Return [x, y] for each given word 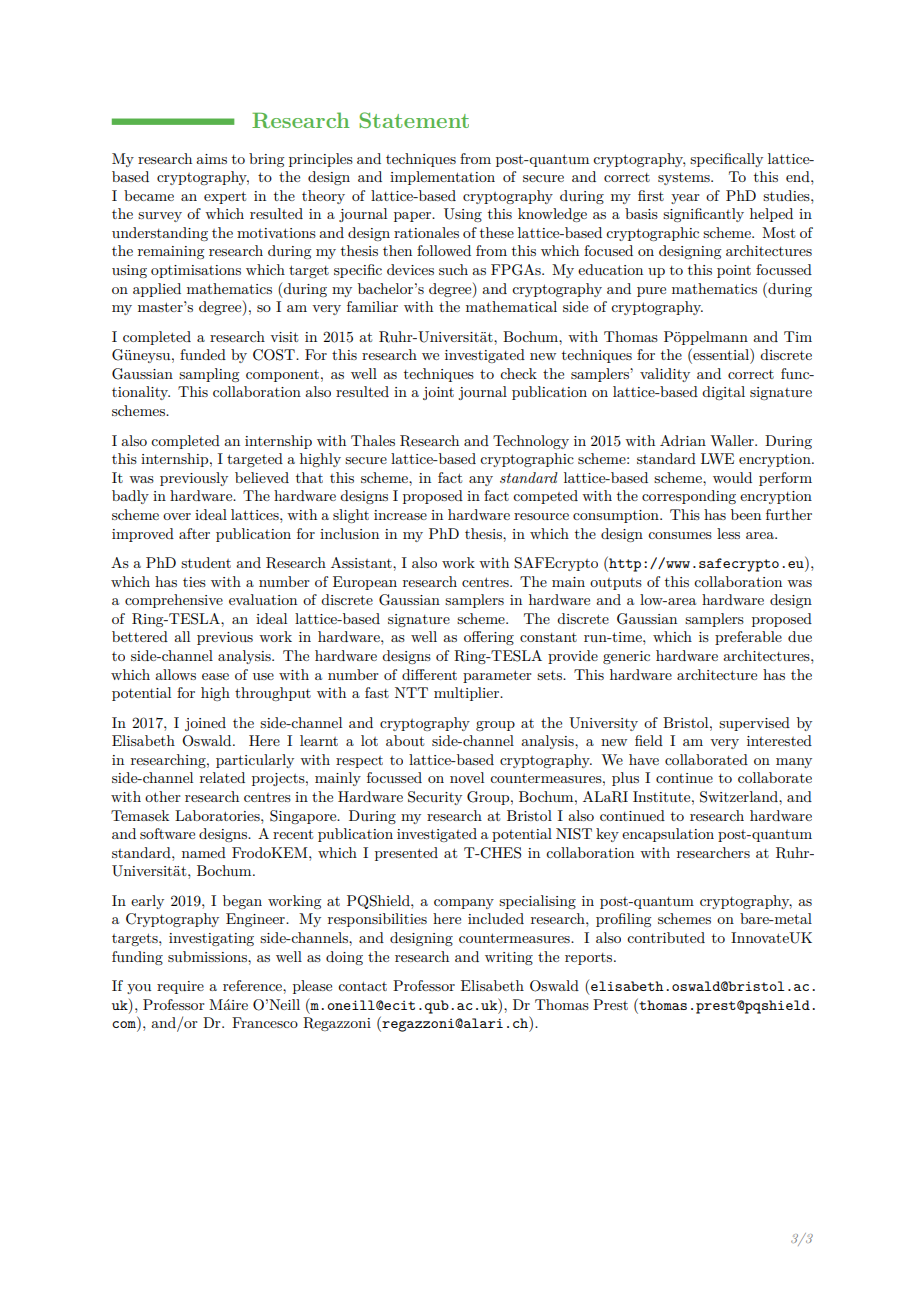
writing [509, 958]
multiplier [468, 694]
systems [685, 179]
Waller [733, 440]
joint [438, 393]
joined [205, 724]
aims [211, 159]
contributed [666, 937]
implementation [442, 178]
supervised [754, 724]
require [180, 987]
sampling [209, 375]
